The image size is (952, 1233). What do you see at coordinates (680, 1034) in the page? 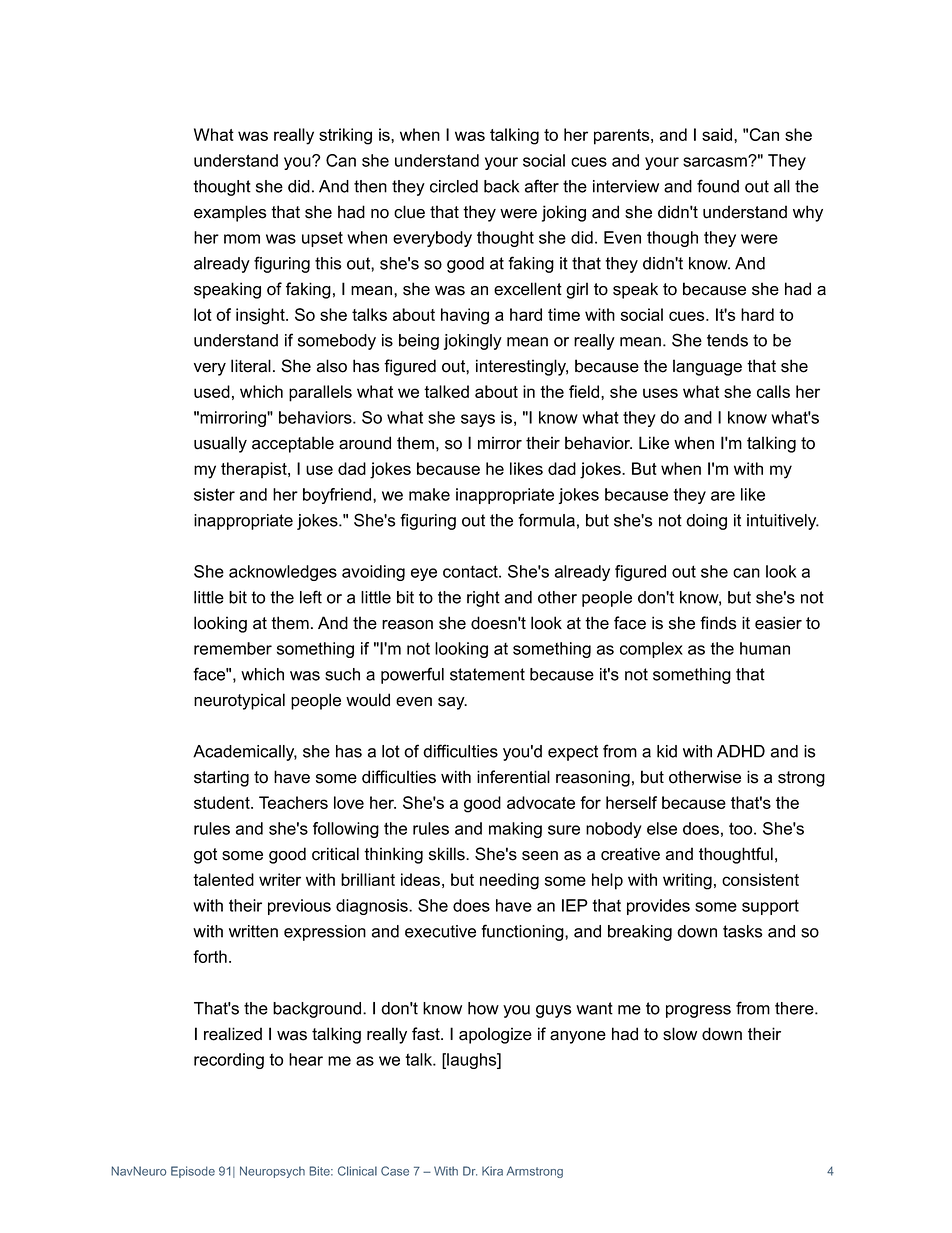
I see `slow` at bounding box center [680, 1034].
